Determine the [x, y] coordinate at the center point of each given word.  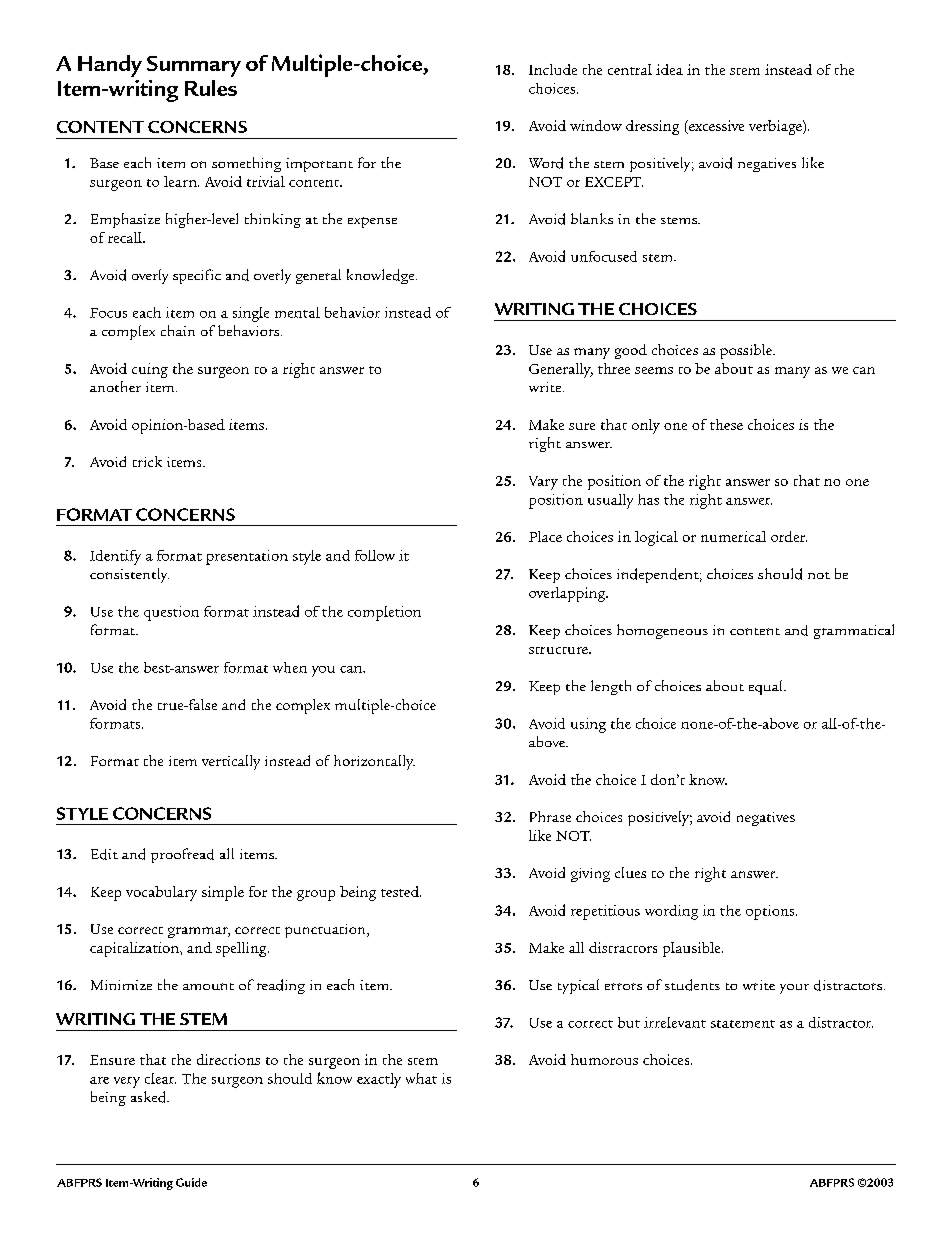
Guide [191, 1182]
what [421, 1078]
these [726, 424]
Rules [211, 88]
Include [553, 69]
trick [147, 461]
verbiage [776, 127]
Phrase [550, 816]
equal [767, 687]
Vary [543, 483]
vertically [231, 762]
